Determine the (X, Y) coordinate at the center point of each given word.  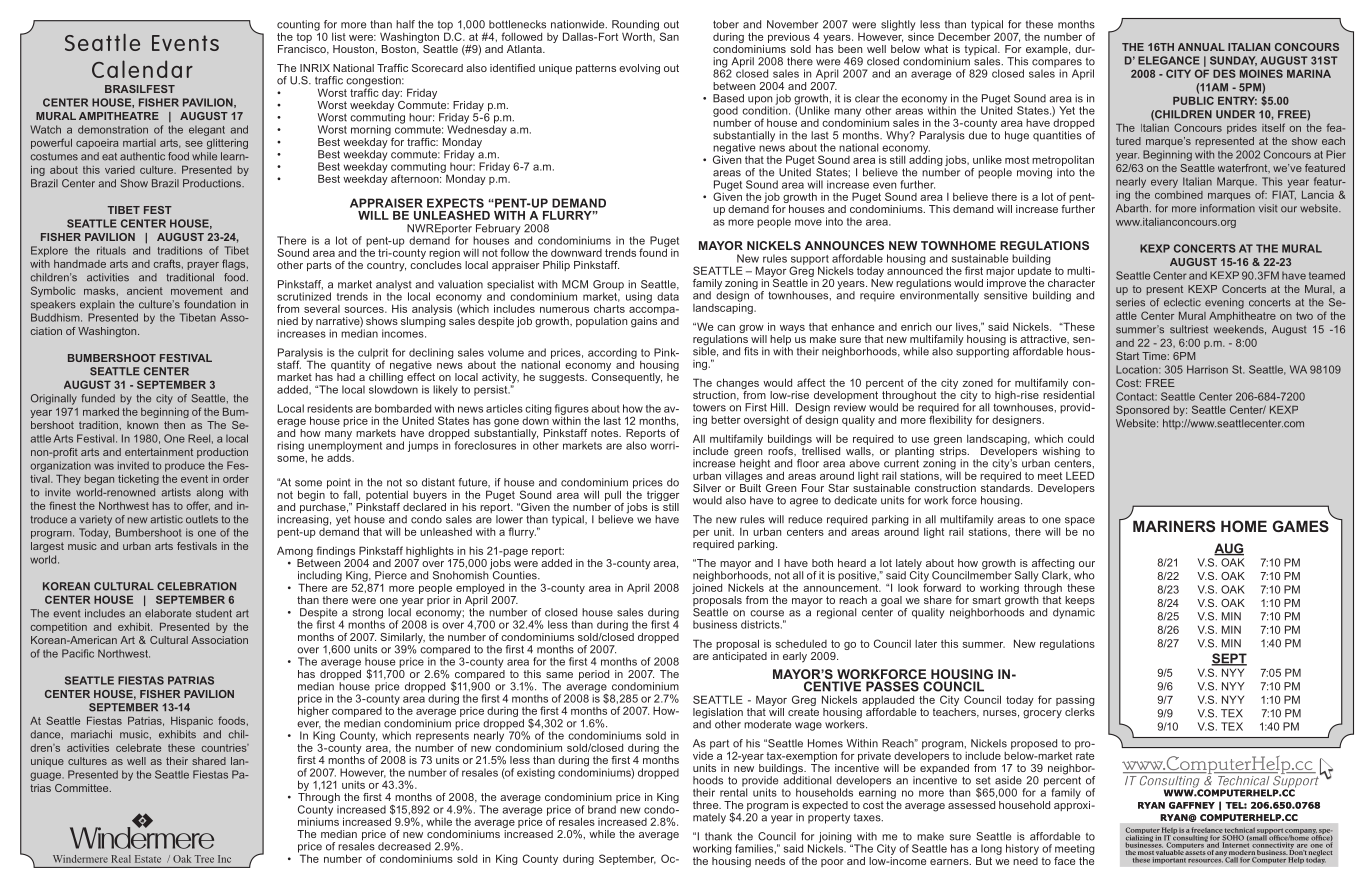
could (1081, 438)
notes (606, 433)
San (668, 35)
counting (298, 26)
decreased (404, 846)
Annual (1201, 47)
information (1227, 208)
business (715, 624)
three (707, 805)
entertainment (159, 452)
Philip (556, 266)
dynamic (1074, 613)
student (214, 613)
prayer (203, 266)
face (1064, 861)
